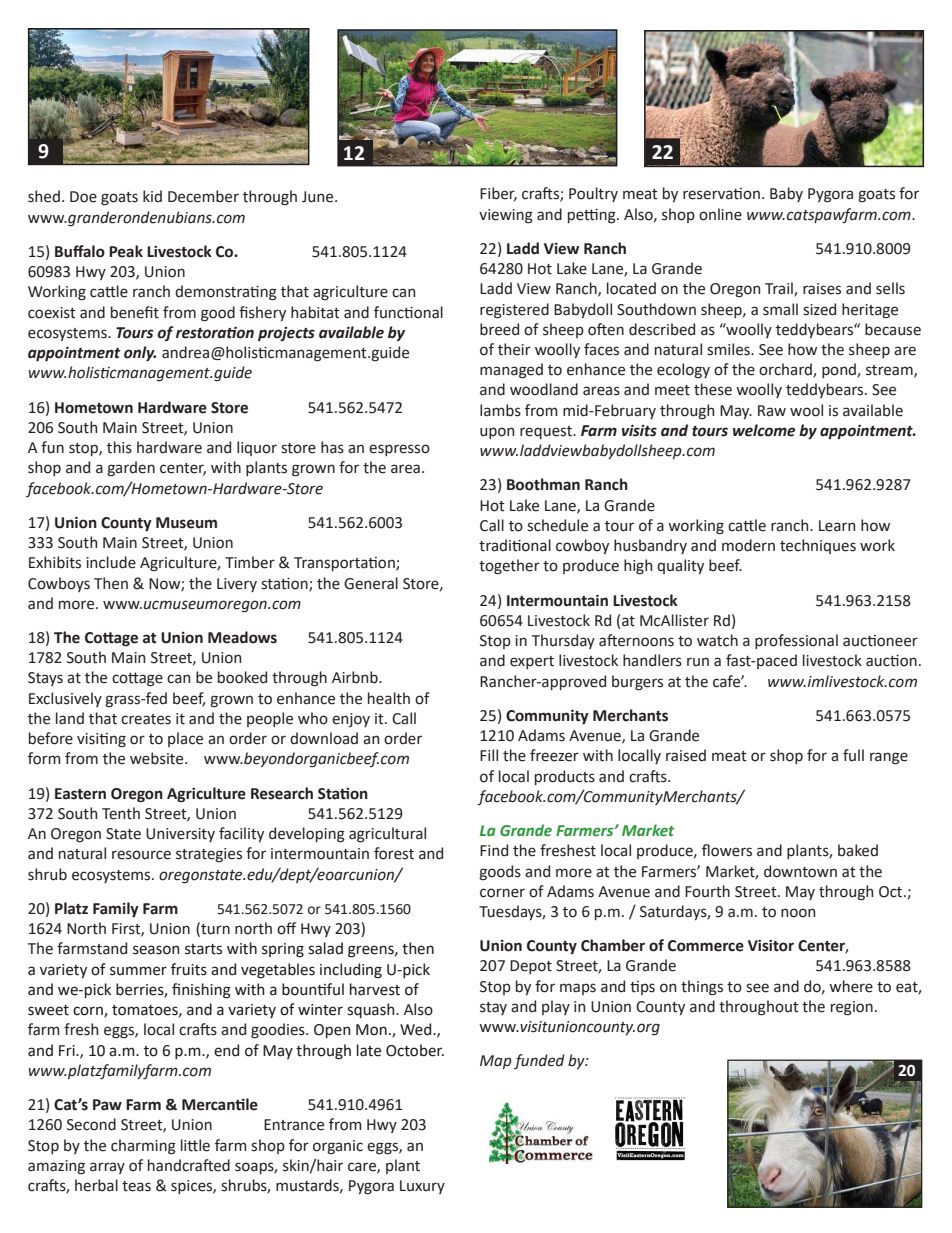 Image resolution: width=952 pixels, height=1233 pixels. What do you see at coordinates (422, 1187) in the page?
I see `Luxury` at bounding box center [422, 1187].
